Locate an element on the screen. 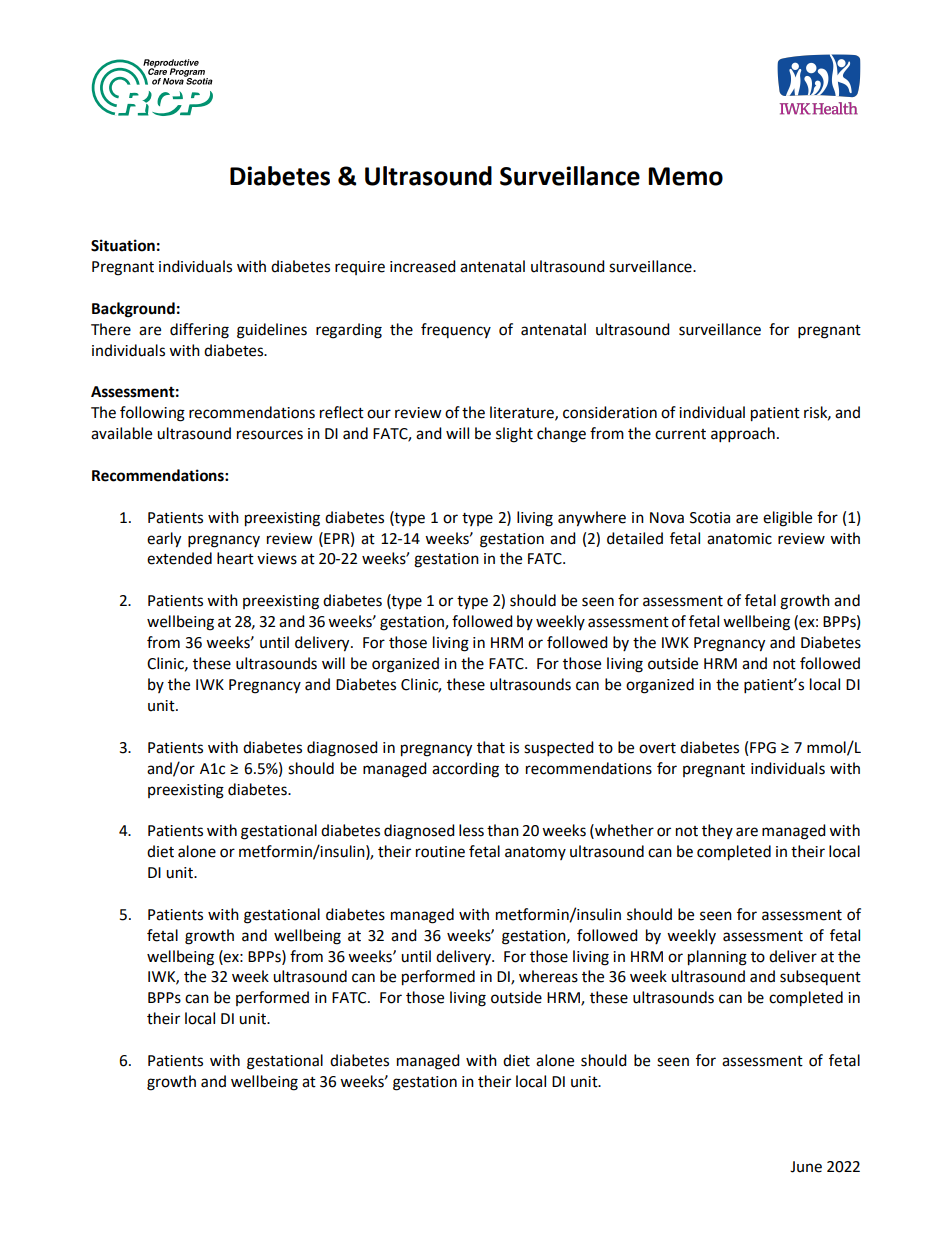 The width and height of the screenshot is (952, 1233). routine is located at coordinates (440, 852).
